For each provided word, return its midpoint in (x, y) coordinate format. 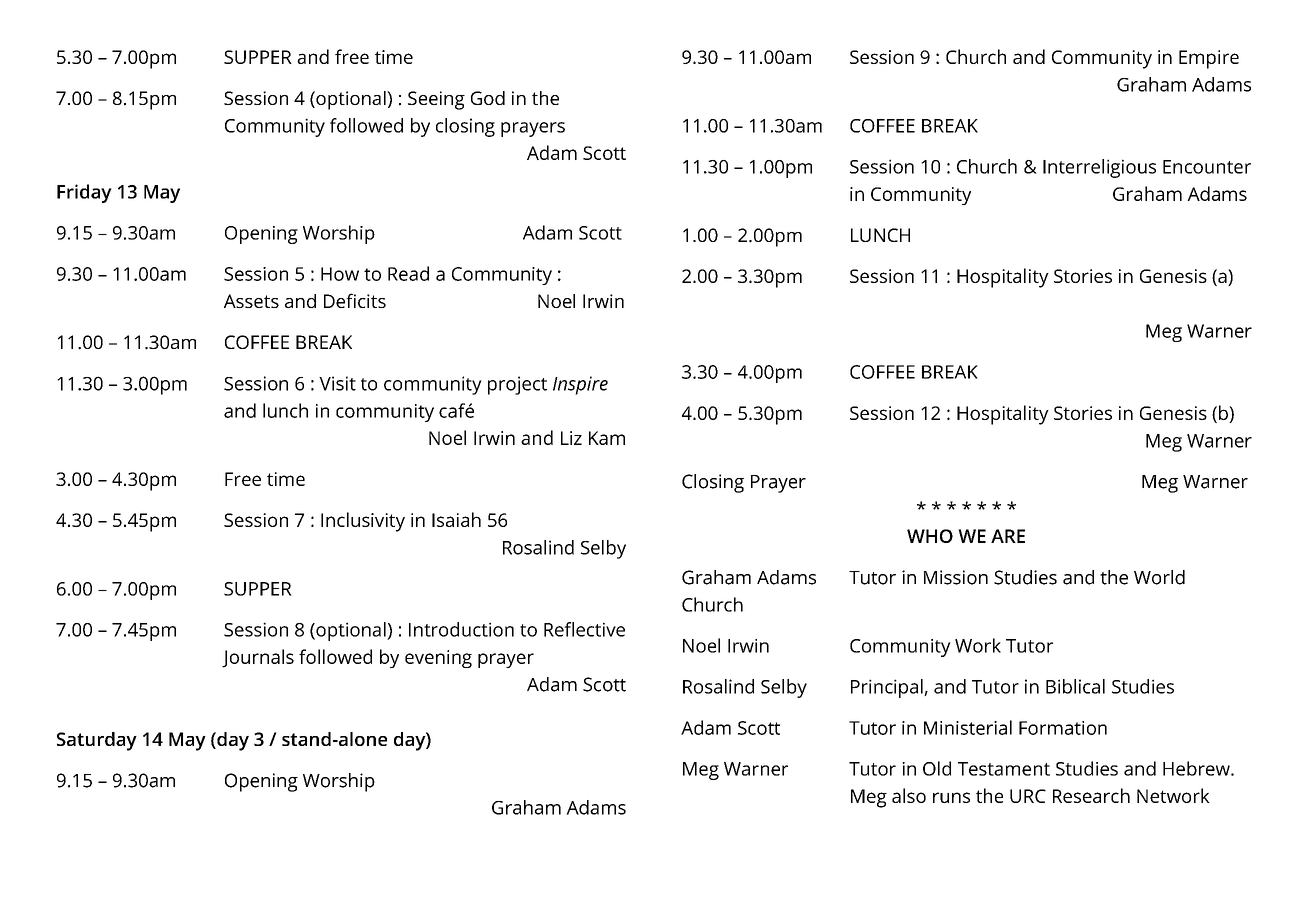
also (909, 795)
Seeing (436, 100)
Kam (607, 438)
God (488, 98)
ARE (1008, 536)
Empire (1209, 59)
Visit (337, 383)
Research (1091, 795)
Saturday (97, 741)
